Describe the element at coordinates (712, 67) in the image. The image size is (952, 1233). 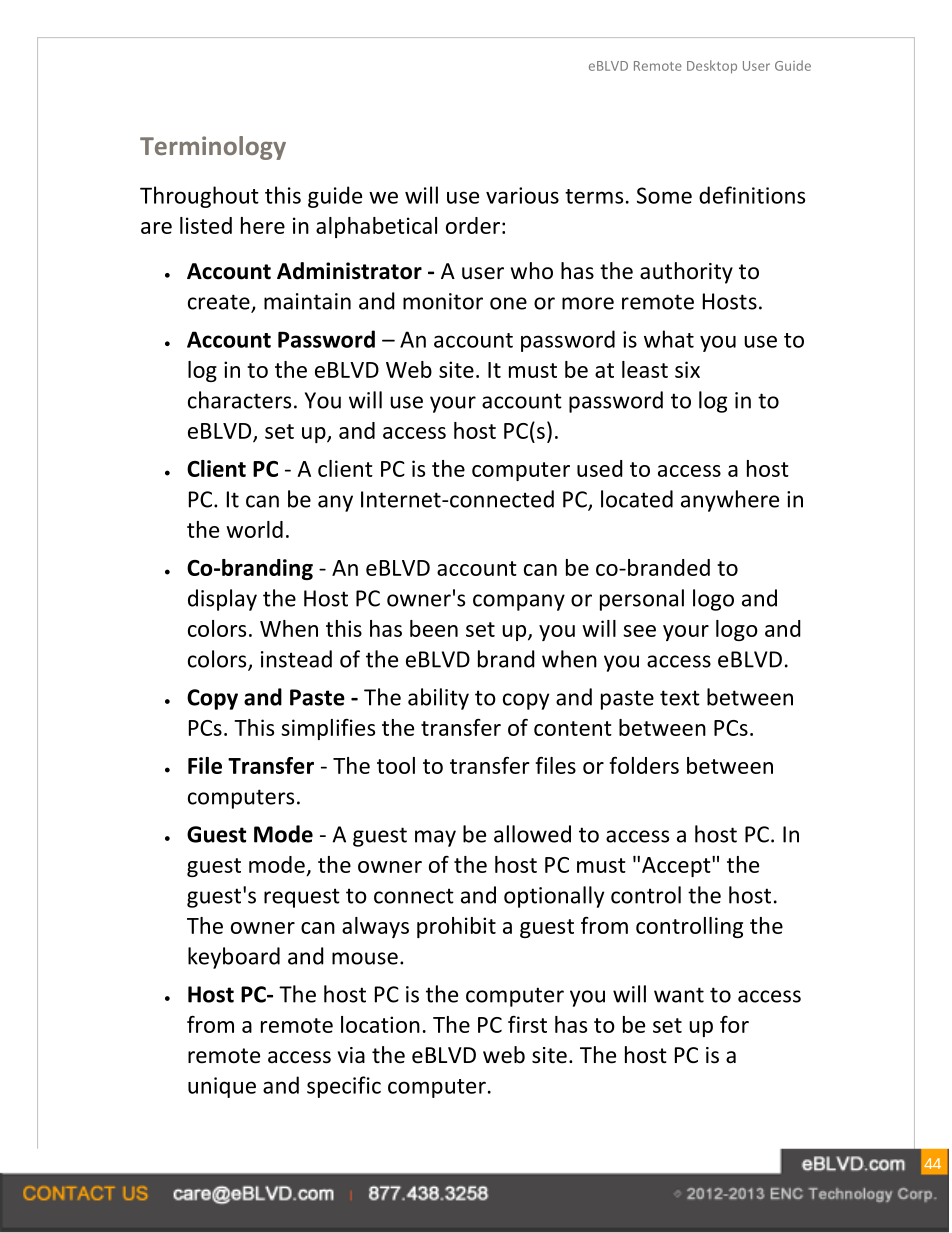
I see `Desktop` at that location.
